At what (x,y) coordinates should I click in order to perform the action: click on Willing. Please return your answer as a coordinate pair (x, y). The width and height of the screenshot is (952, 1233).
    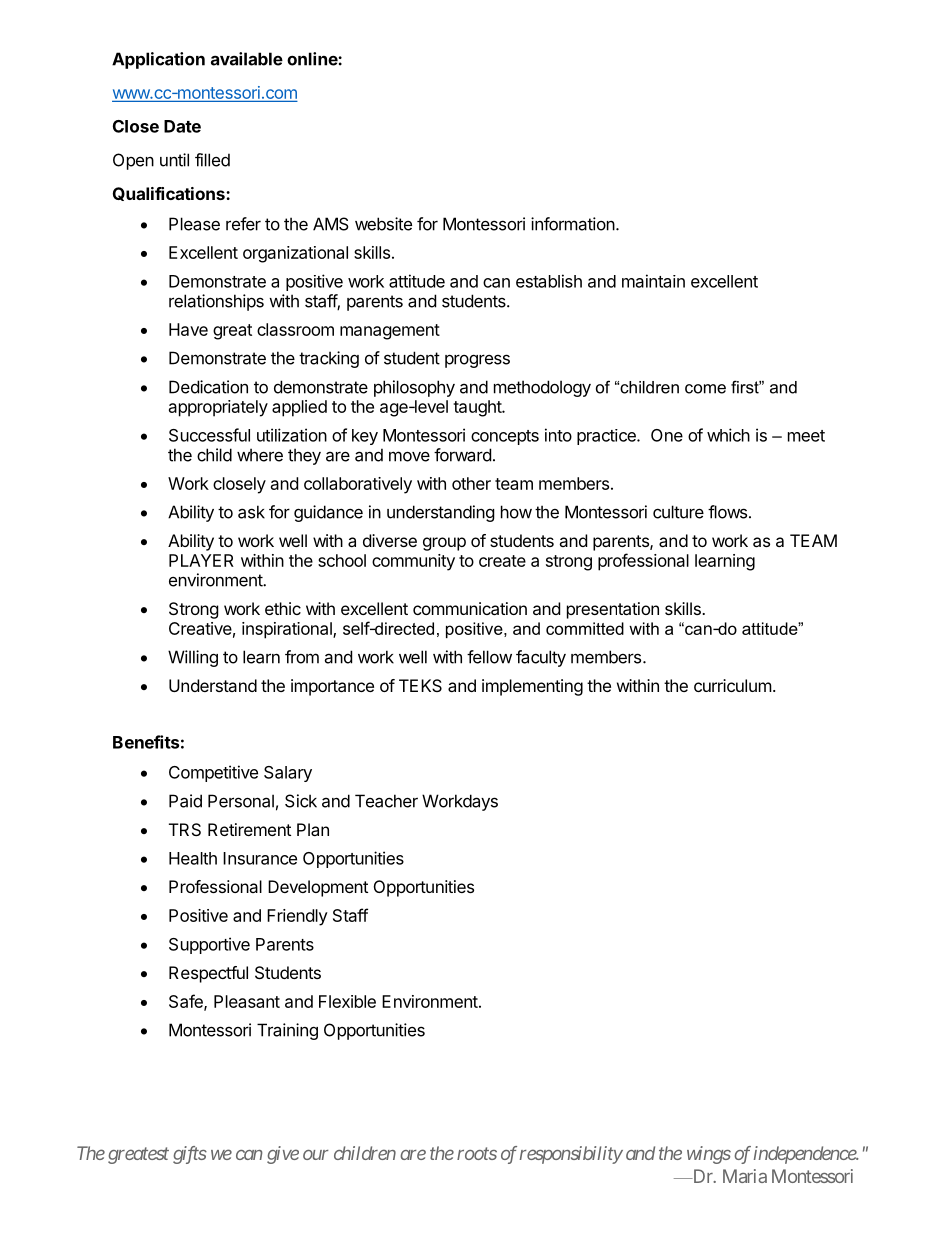
    Looking at the image, I should click on (193, 658).
